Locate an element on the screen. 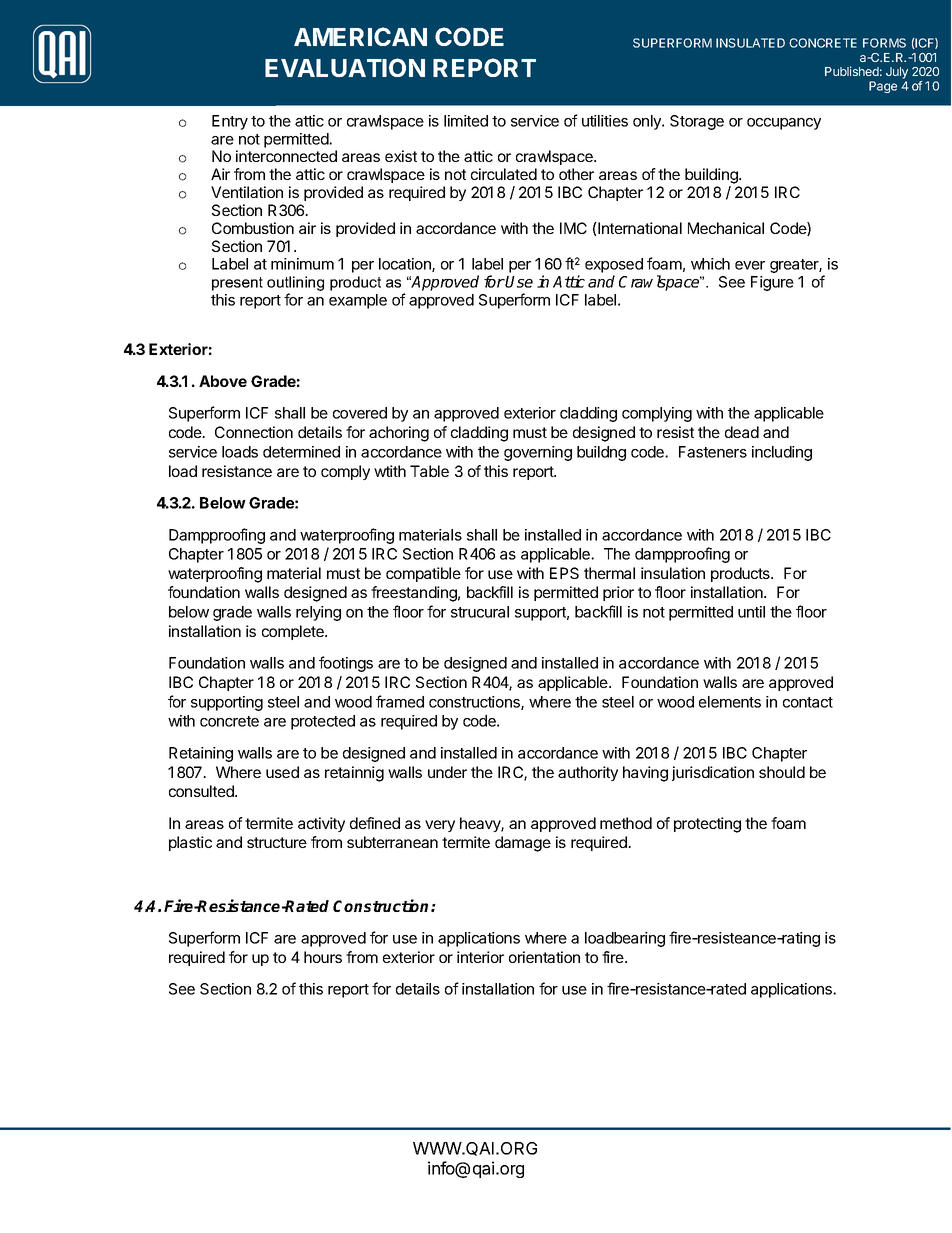  INSULATED is located at coordinates (750, 43).
